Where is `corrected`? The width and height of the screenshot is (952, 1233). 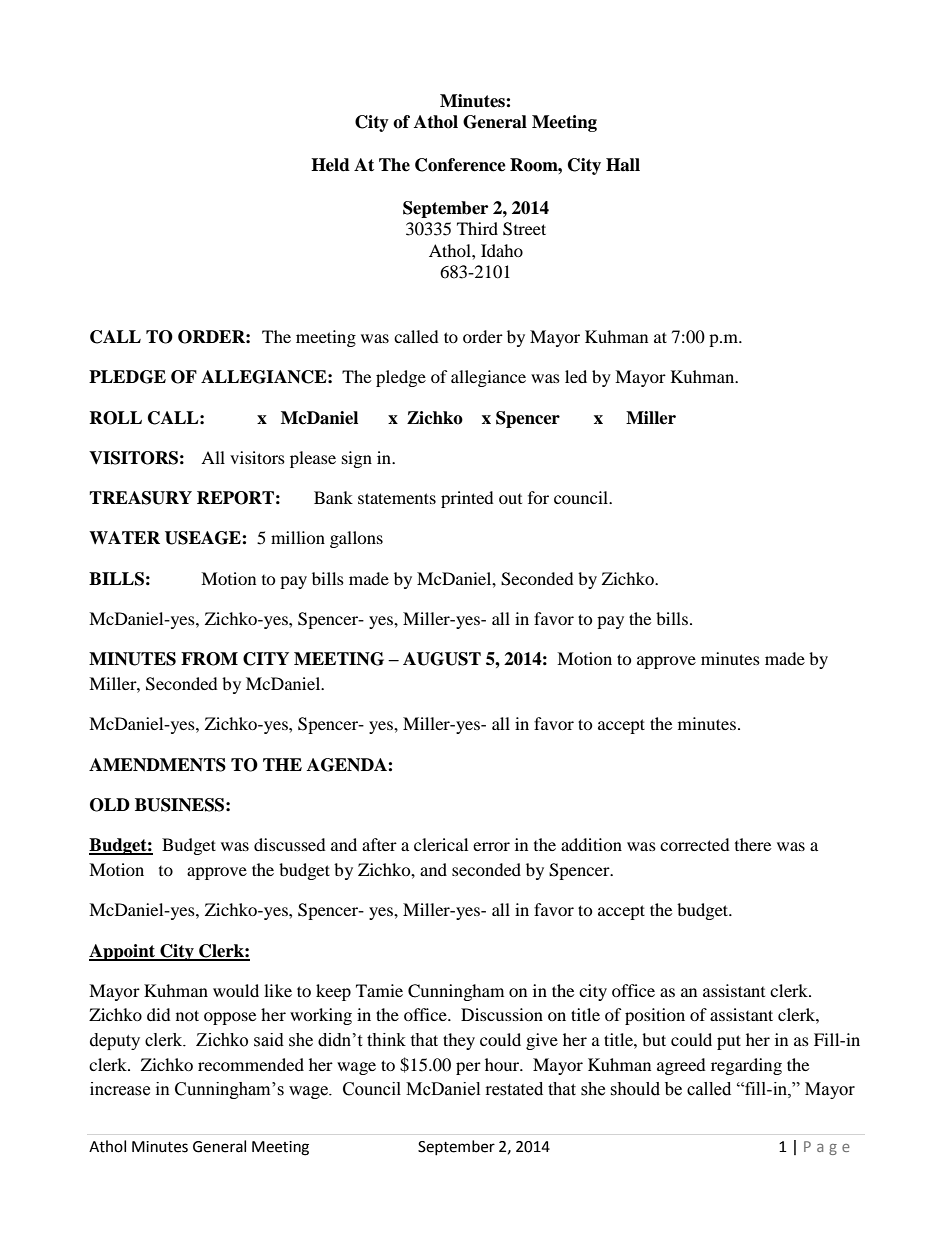 corrected is located at coordinates (695, 844).
